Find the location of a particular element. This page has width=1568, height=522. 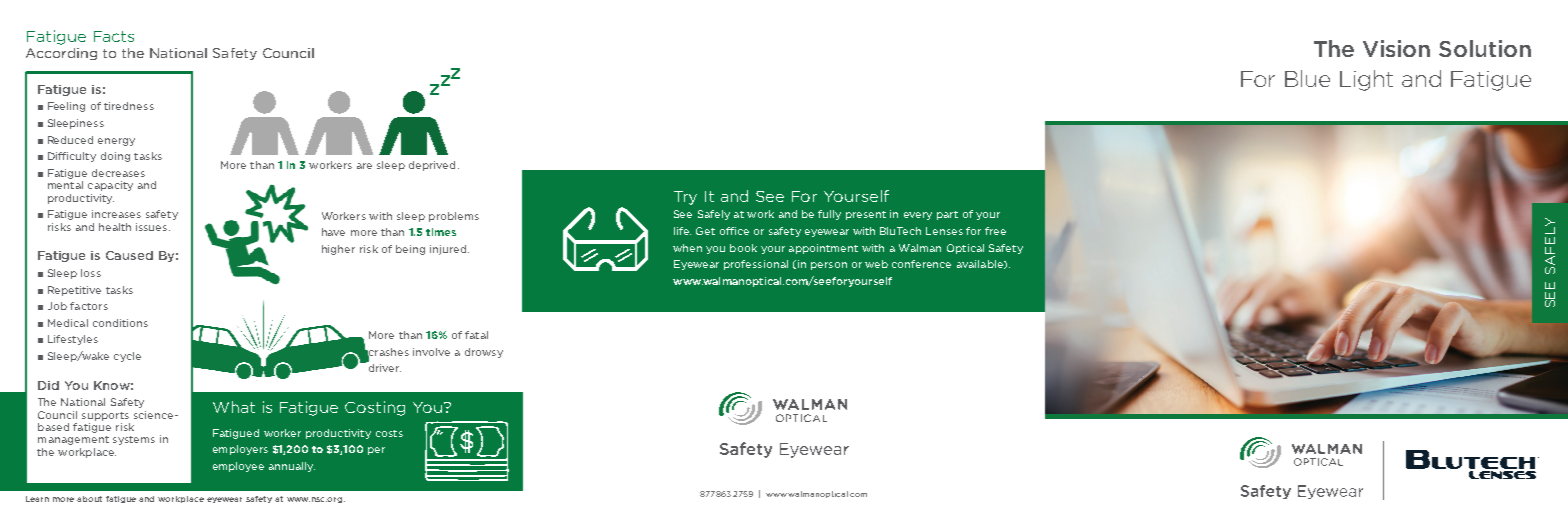

employee is located at coordinates (238, 467).
